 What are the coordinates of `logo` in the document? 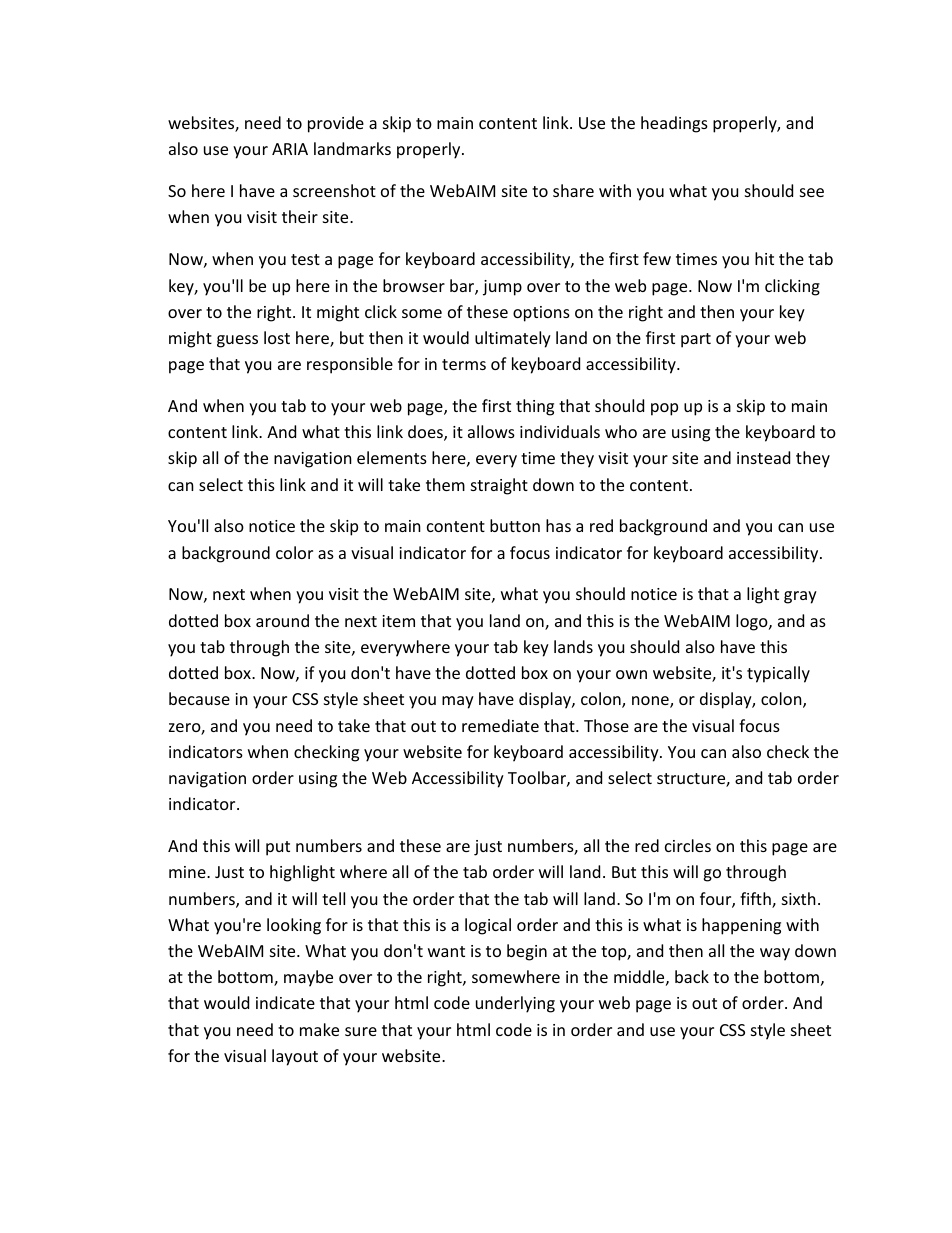 It's located at (753, 622).
